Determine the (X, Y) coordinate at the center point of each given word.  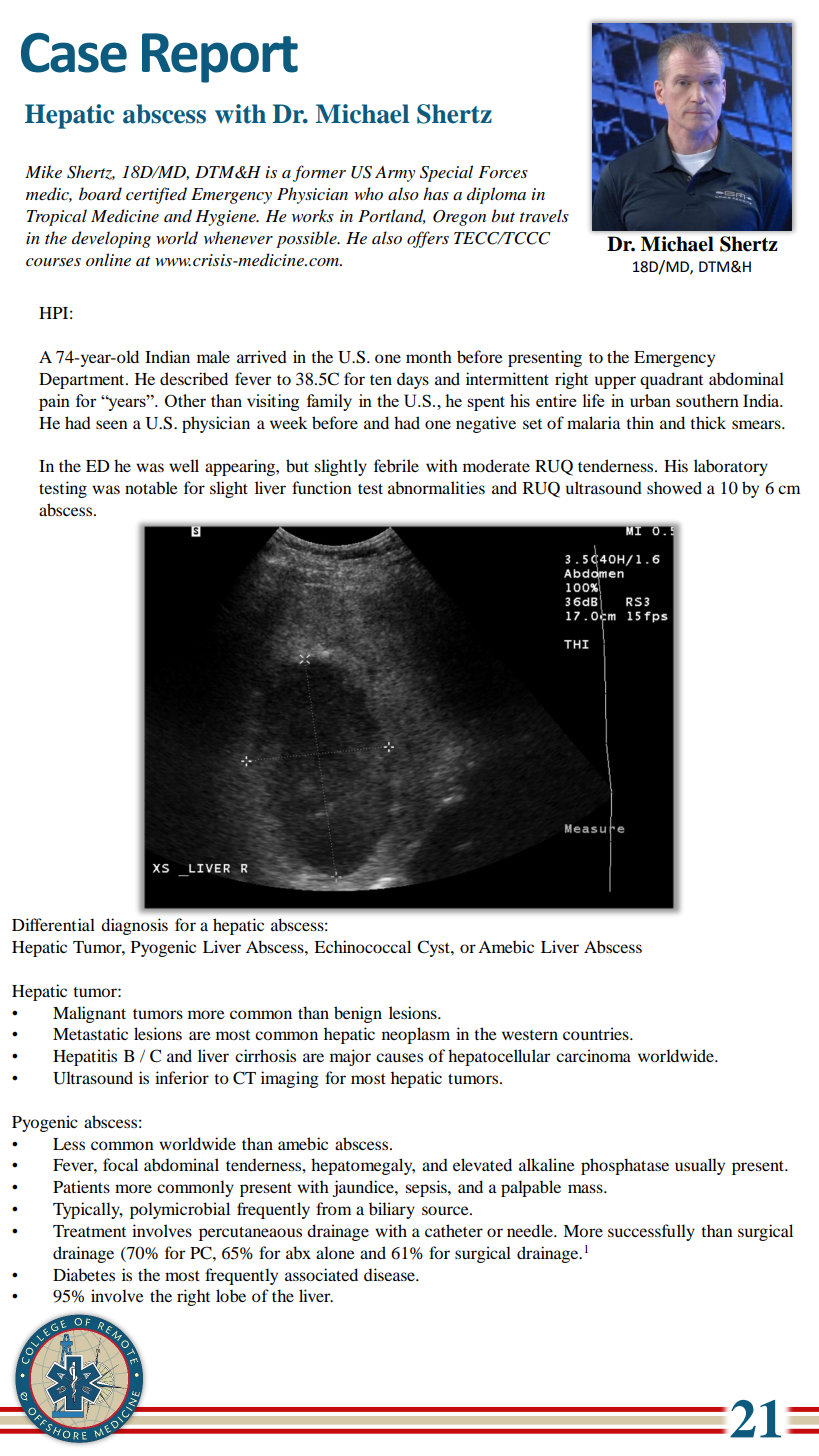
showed (674, 487)
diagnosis (134, 926)
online (108, 259)
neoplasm (416, 1035)
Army (395, 174)
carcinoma (593, 1055)
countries (597, 1033)
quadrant (671, 380)
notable (151, 487)
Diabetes (84, 1274)
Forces (503, 172)
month (429, 356)
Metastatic (90, 1033)
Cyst (434, 948)
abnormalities (436, 487)
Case (74, 53)
